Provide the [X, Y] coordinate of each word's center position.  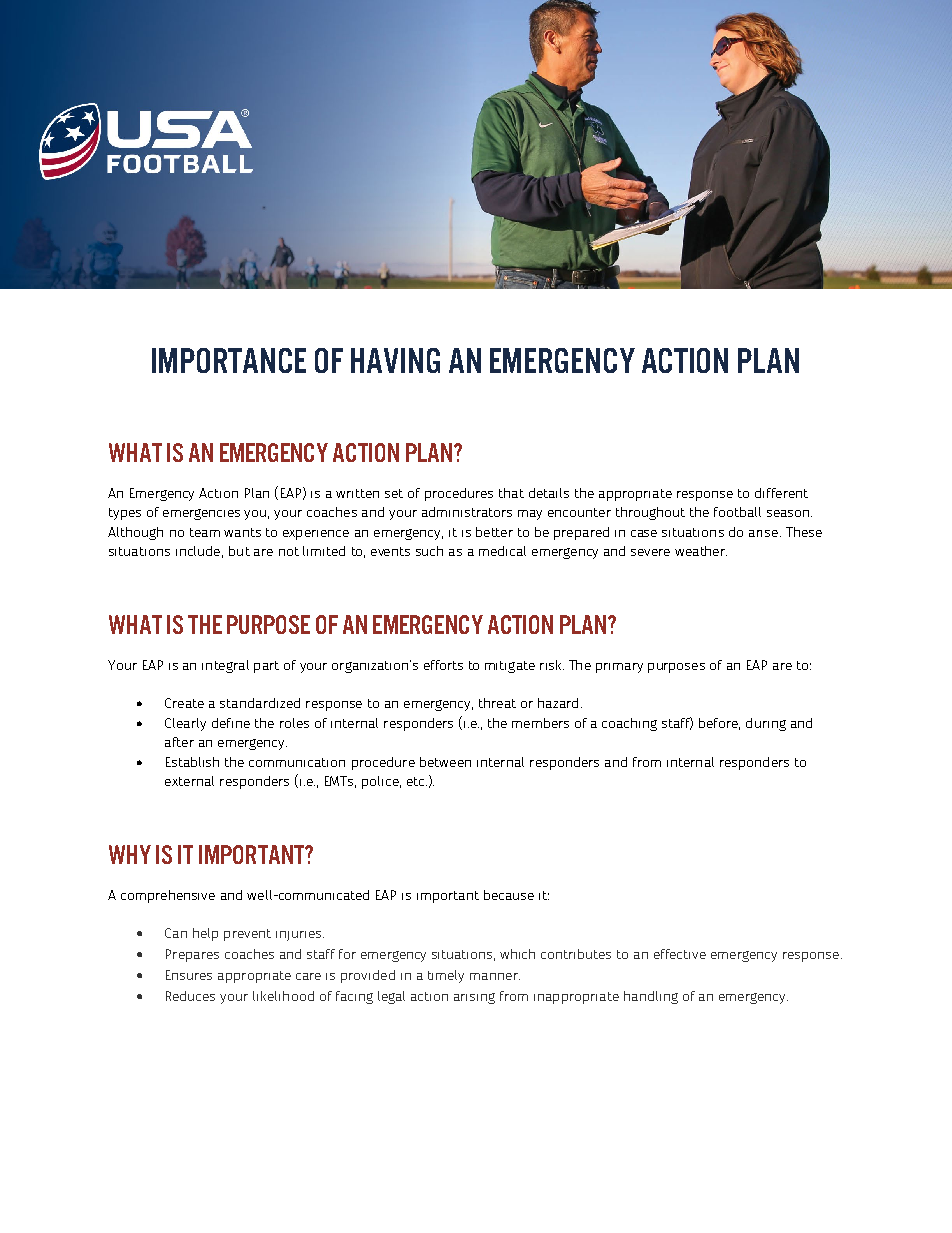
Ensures [189, 975]
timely [446, 976]
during [766, 724]
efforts [443, 665]
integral [225, 666]
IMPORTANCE [229, 360]
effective [680, 954]
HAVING [395, 360]
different [781, 493]
